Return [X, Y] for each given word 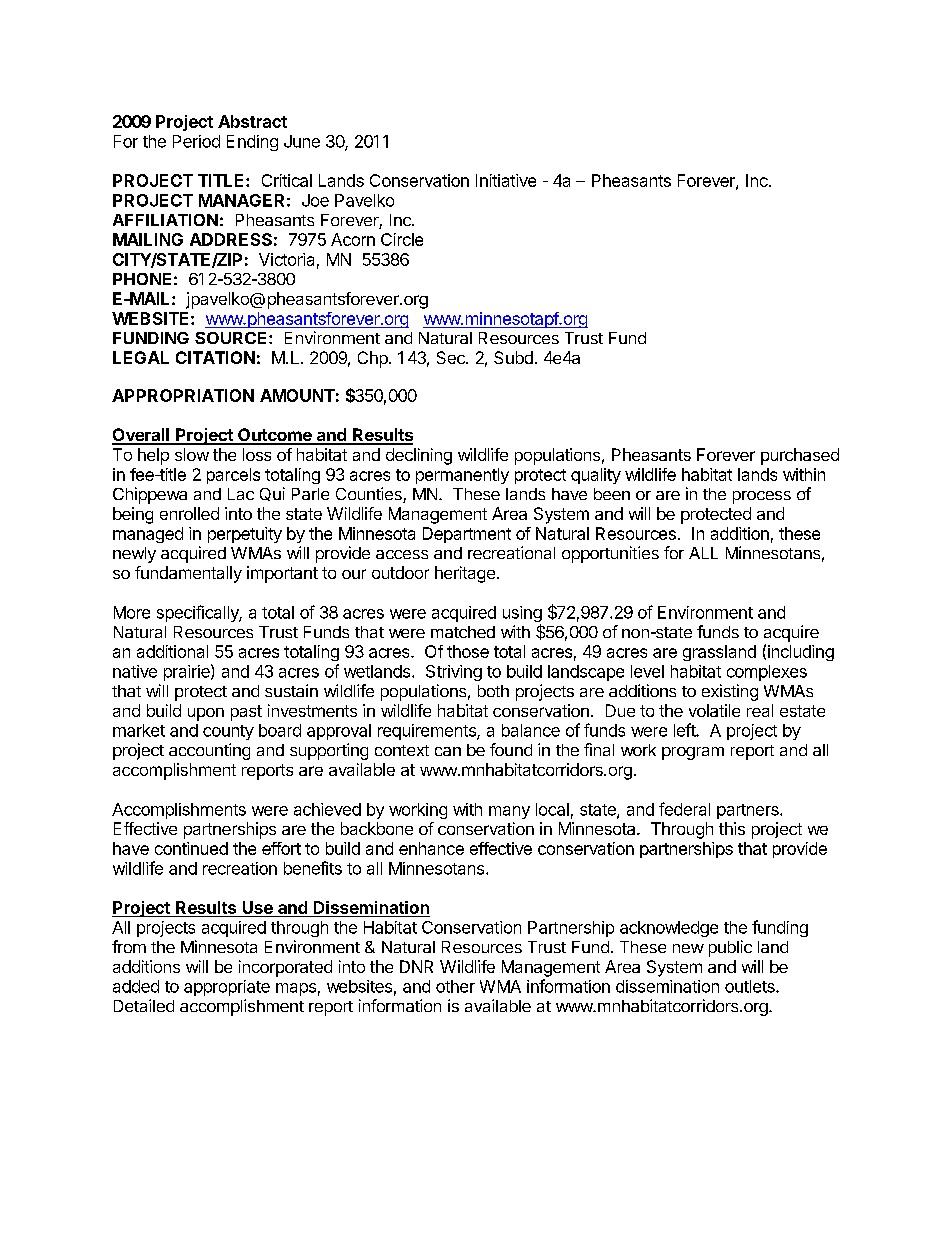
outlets [751, 986]
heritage [465, 574]
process [762, 497]
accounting [209, 751]
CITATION [215, 357]
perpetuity [245, 535]
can [448, 751]
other [455, 986]
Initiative [506, 180]
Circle [402, 239]
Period [196, 141]
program [693, 753]
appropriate [227, 988]
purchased [800, 456]
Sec [452, 357]
